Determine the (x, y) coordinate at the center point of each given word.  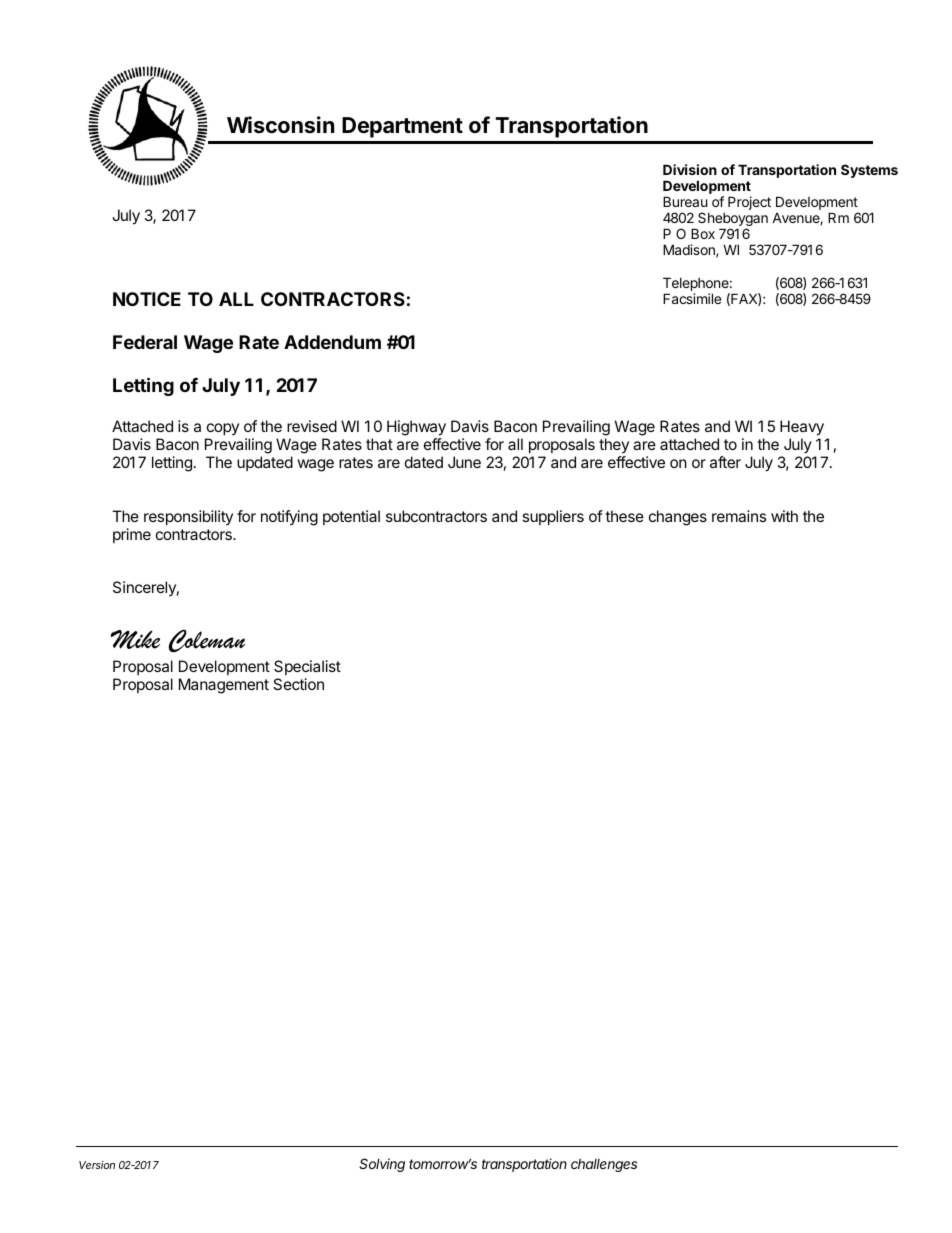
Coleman (207, 640)
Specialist (307, 669)
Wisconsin (280, 125)
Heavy (802, 428)
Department (402, 127)
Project (749, 203)
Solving (382, 1165)
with (784, 516)
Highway (416, 429)
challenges (604, 1165)
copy (223, 429)
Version (97, 1165)
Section (298, 684)
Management (224, 686)
